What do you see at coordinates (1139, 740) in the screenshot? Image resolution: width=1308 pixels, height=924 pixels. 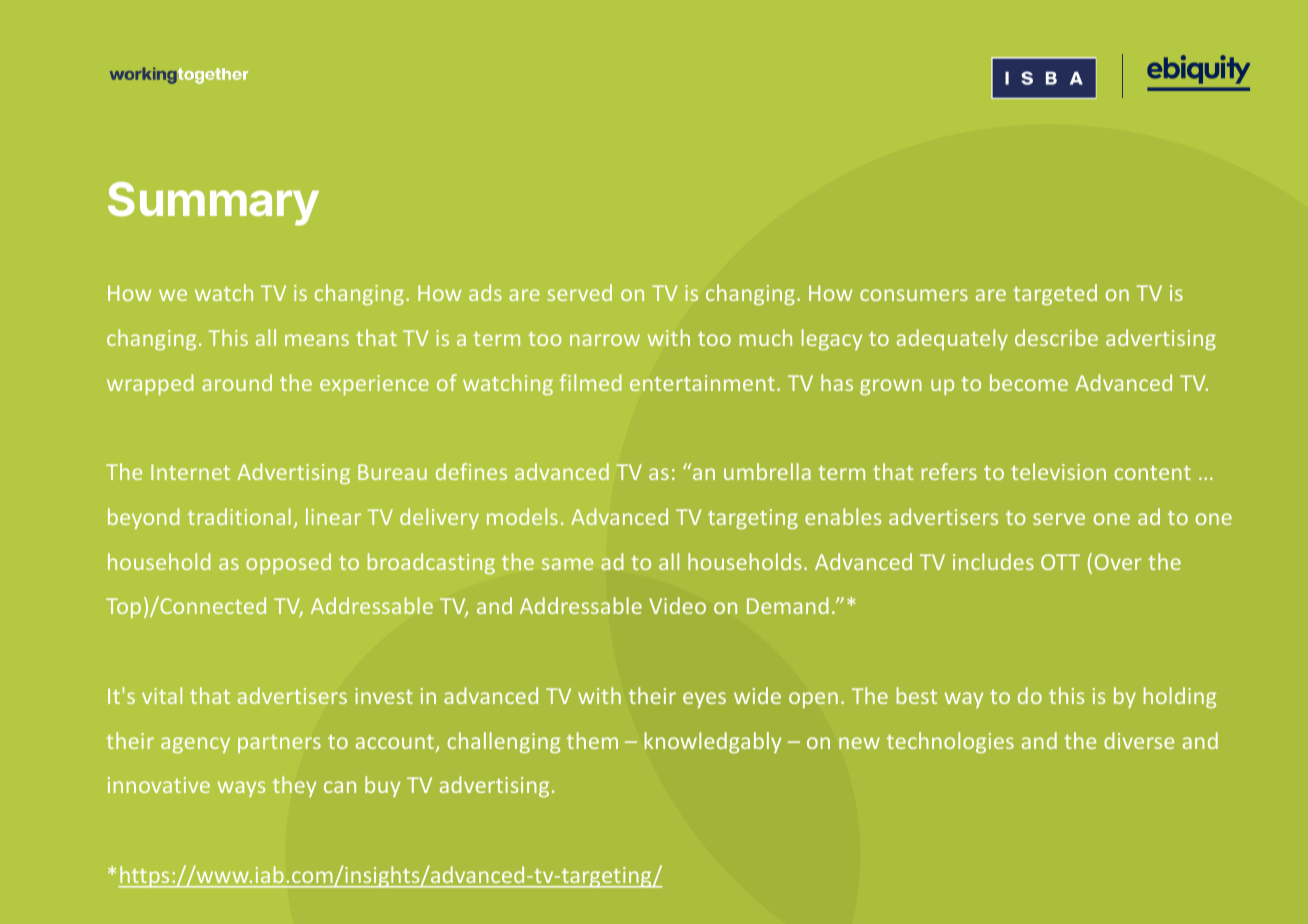 I see `diverse` at bounding box center [1139, 740].
